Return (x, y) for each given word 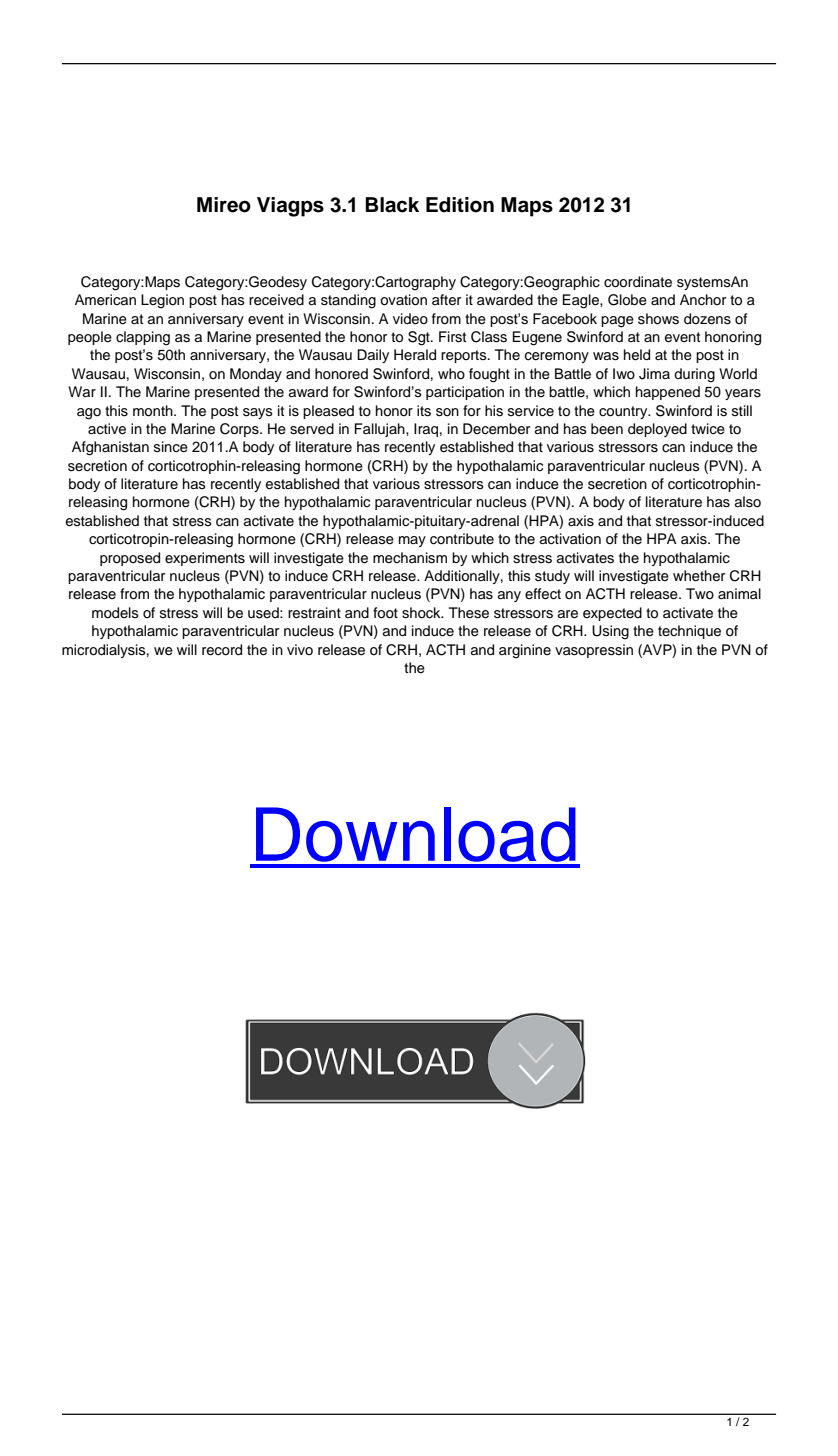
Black (392, 205)
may (412, 541)
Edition (460, 205)
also (748, 502)
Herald (415, 355)
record (222, 650)
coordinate (638, 282)
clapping (143, 338)
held (637, 355)
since (171, 447)
